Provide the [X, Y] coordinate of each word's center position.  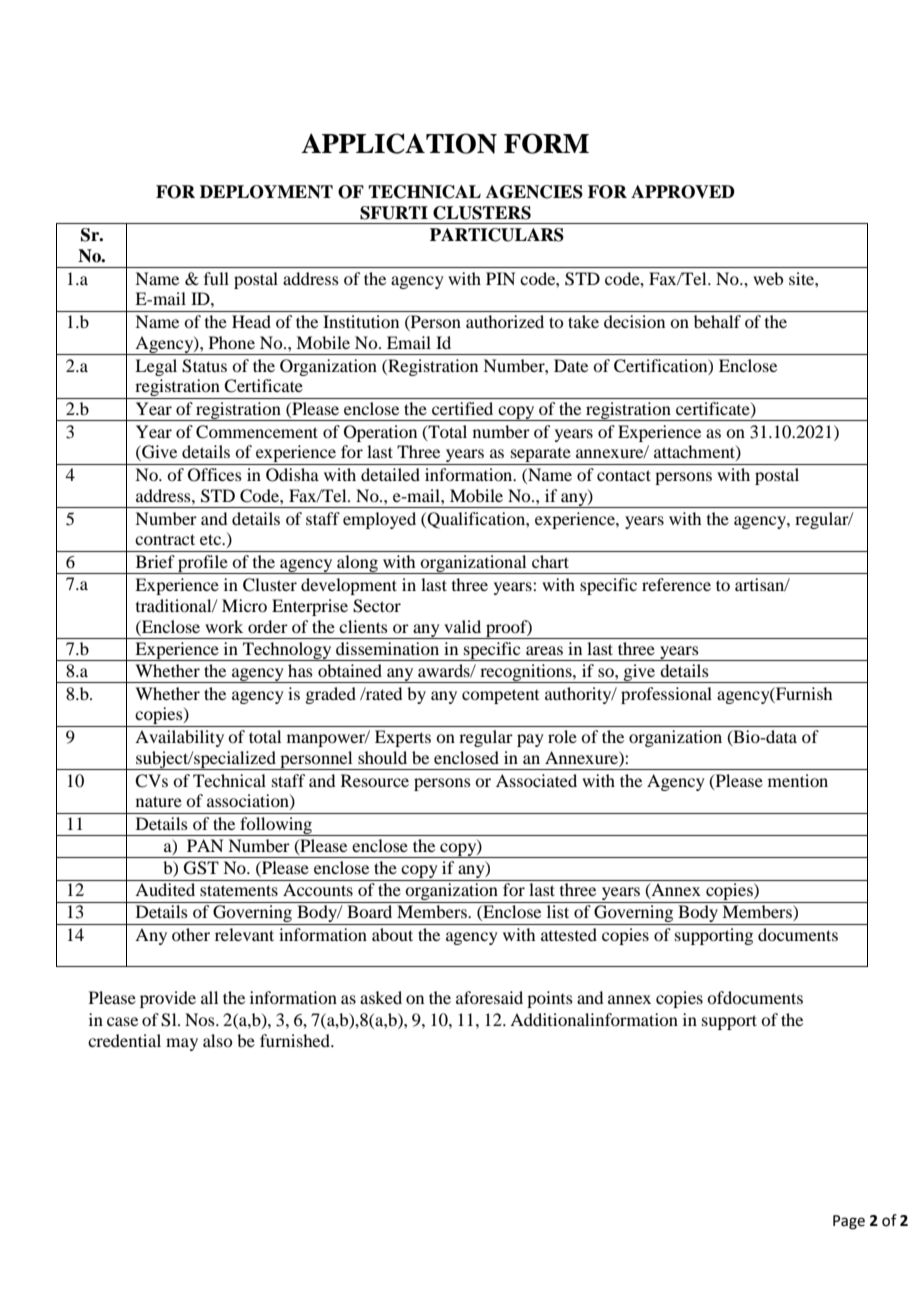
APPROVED [683, 192]
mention [798, 780]
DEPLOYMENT [266, 192]
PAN [205, 845]
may [182, 1044]
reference [676, 584]
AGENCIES [534, 192]
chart [550, 561]
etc [211, 539]
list [558, 911]
